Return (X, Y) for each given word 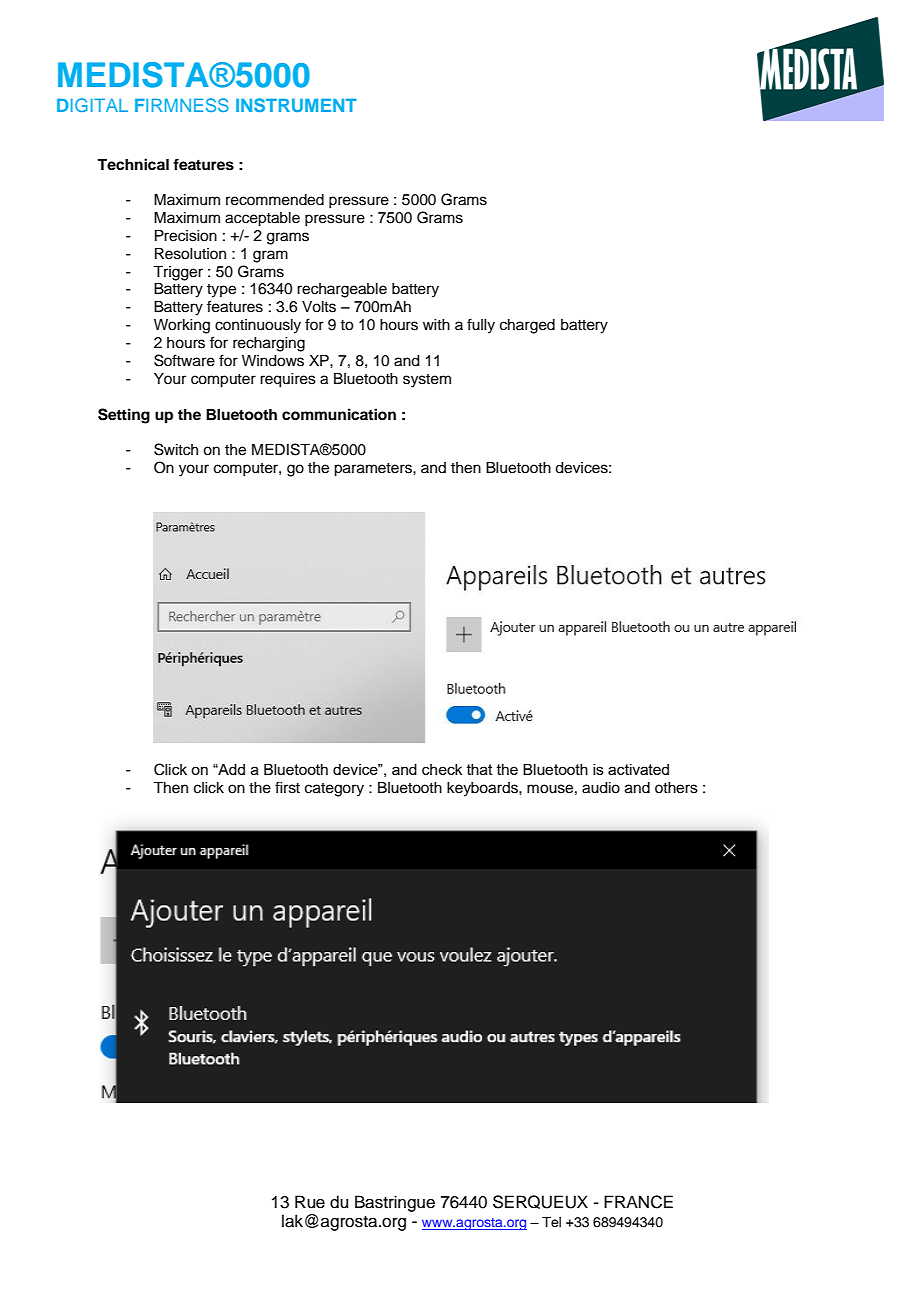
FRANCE (638, 1202)
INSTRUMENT (296, 105)
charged (527, 326)
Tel (551, 1222)
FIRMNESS (182, 105)
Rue (310, 1202)
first (287, 787)
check (442, 769)
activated (638, 769)
